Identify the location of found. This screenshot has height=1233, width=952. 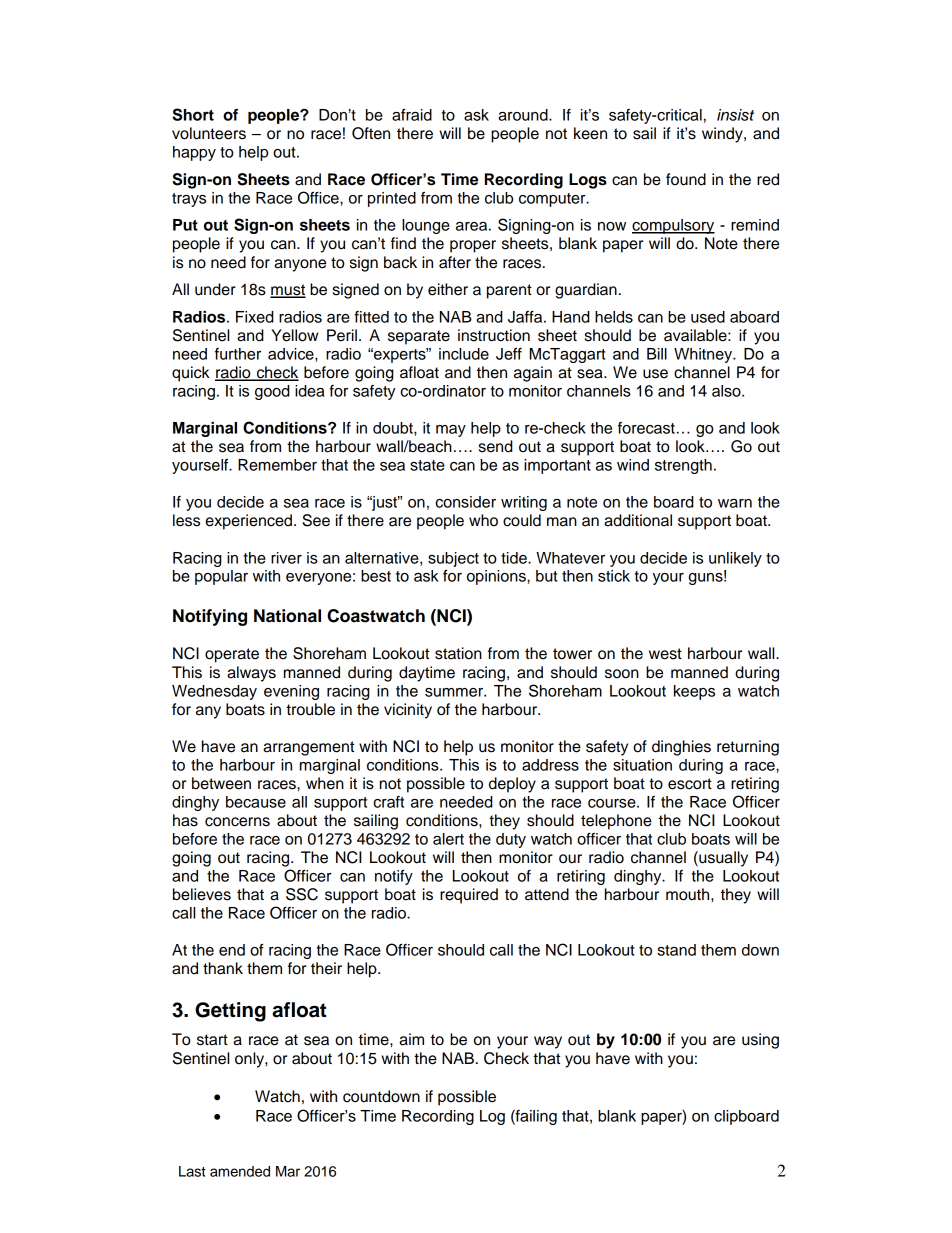
(686, 179).
